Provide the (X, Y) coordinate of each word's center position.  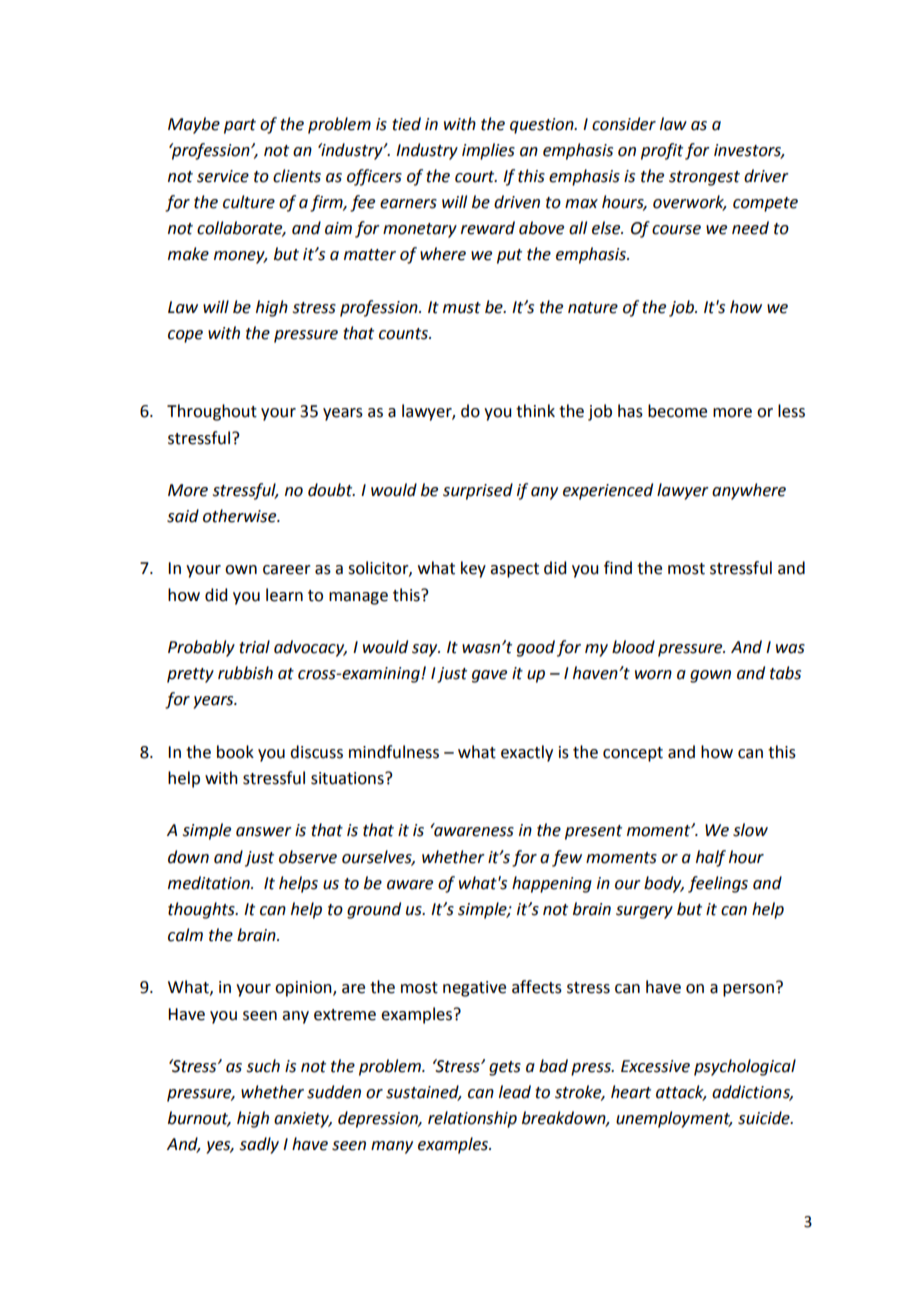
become (677, 411)
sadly (259, 1145)
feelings (718, 884)
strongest (704, 178)
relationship (472, 1119)
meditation (210, 883)
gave (489, 676)
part (240, 126)
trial (254, 647)
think (535, 411)
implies (488, 151)
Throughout (212, 412)
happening (552, 884)
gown (710, 676)
